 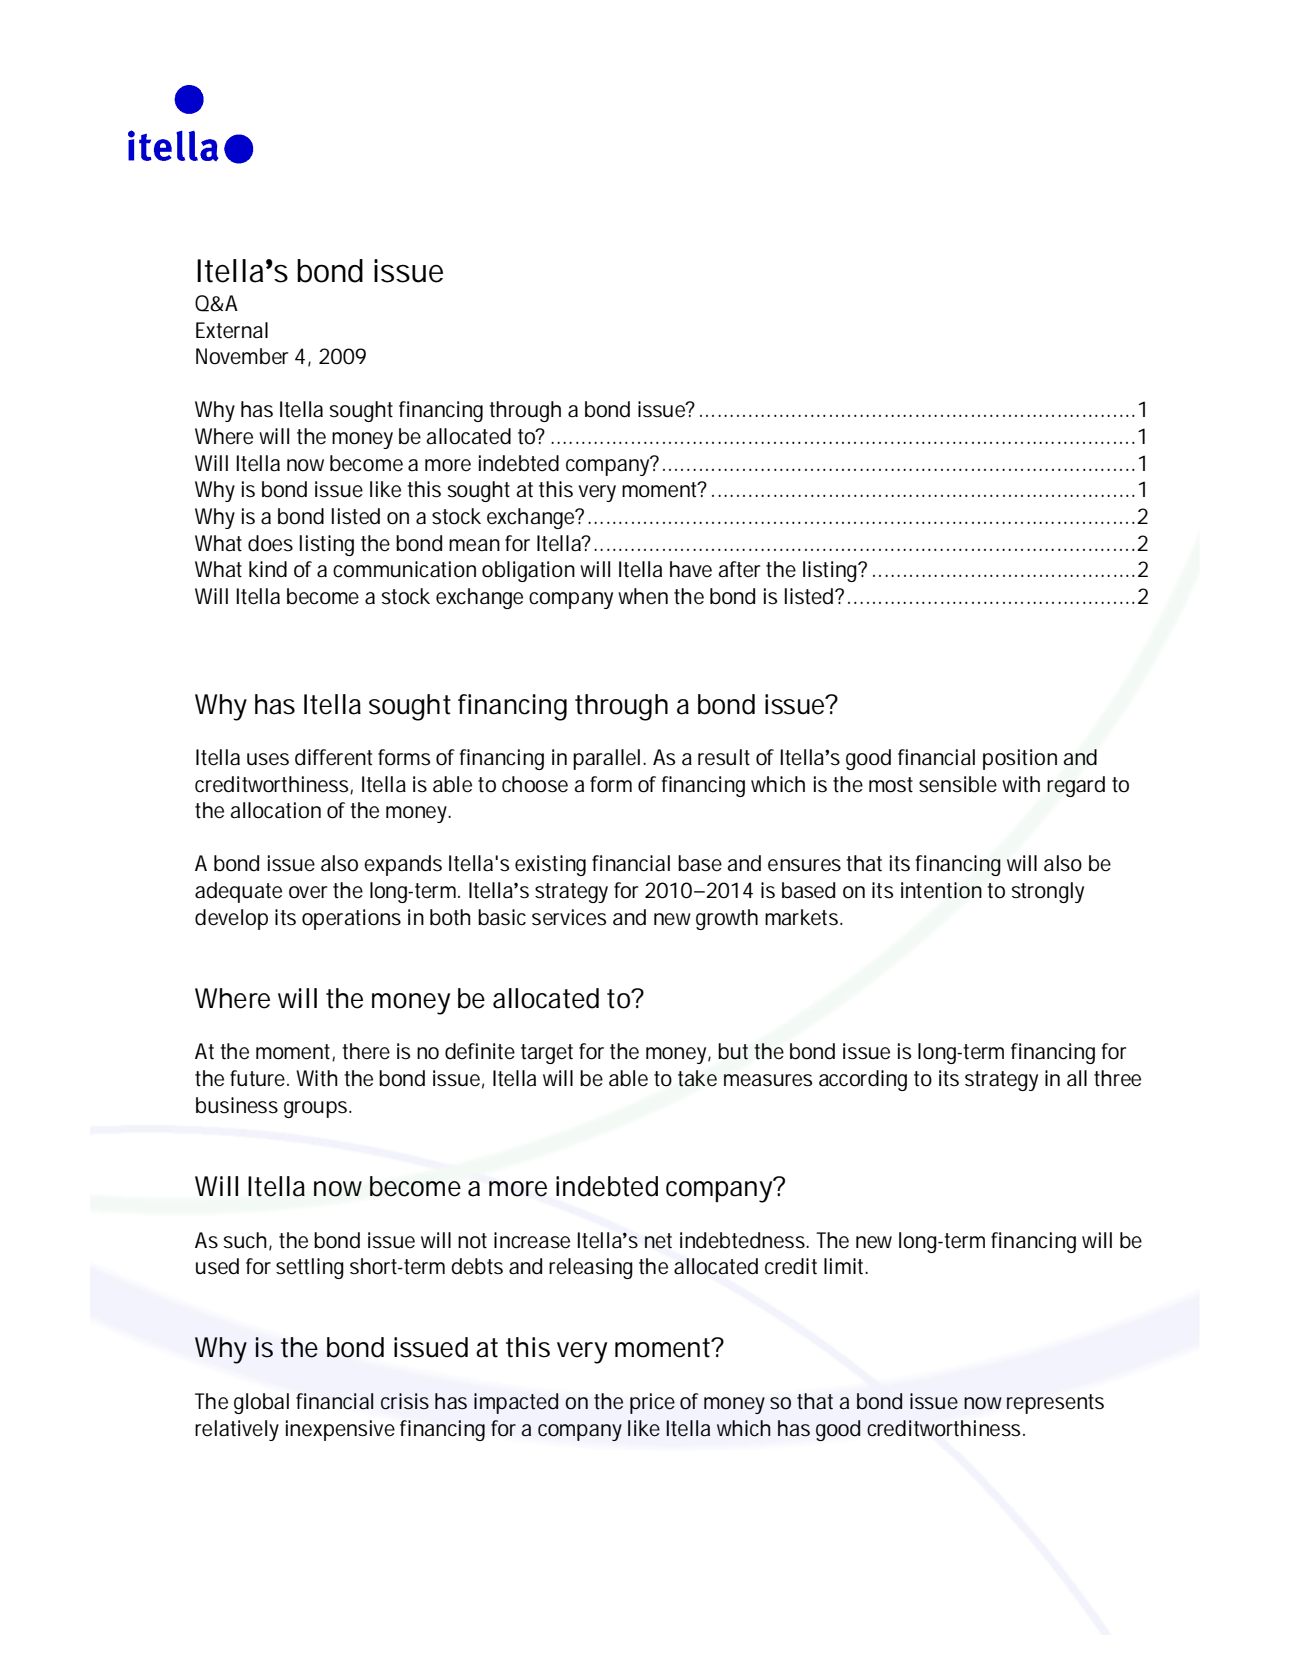 I want to click on after, so click(x=739, y=569).
